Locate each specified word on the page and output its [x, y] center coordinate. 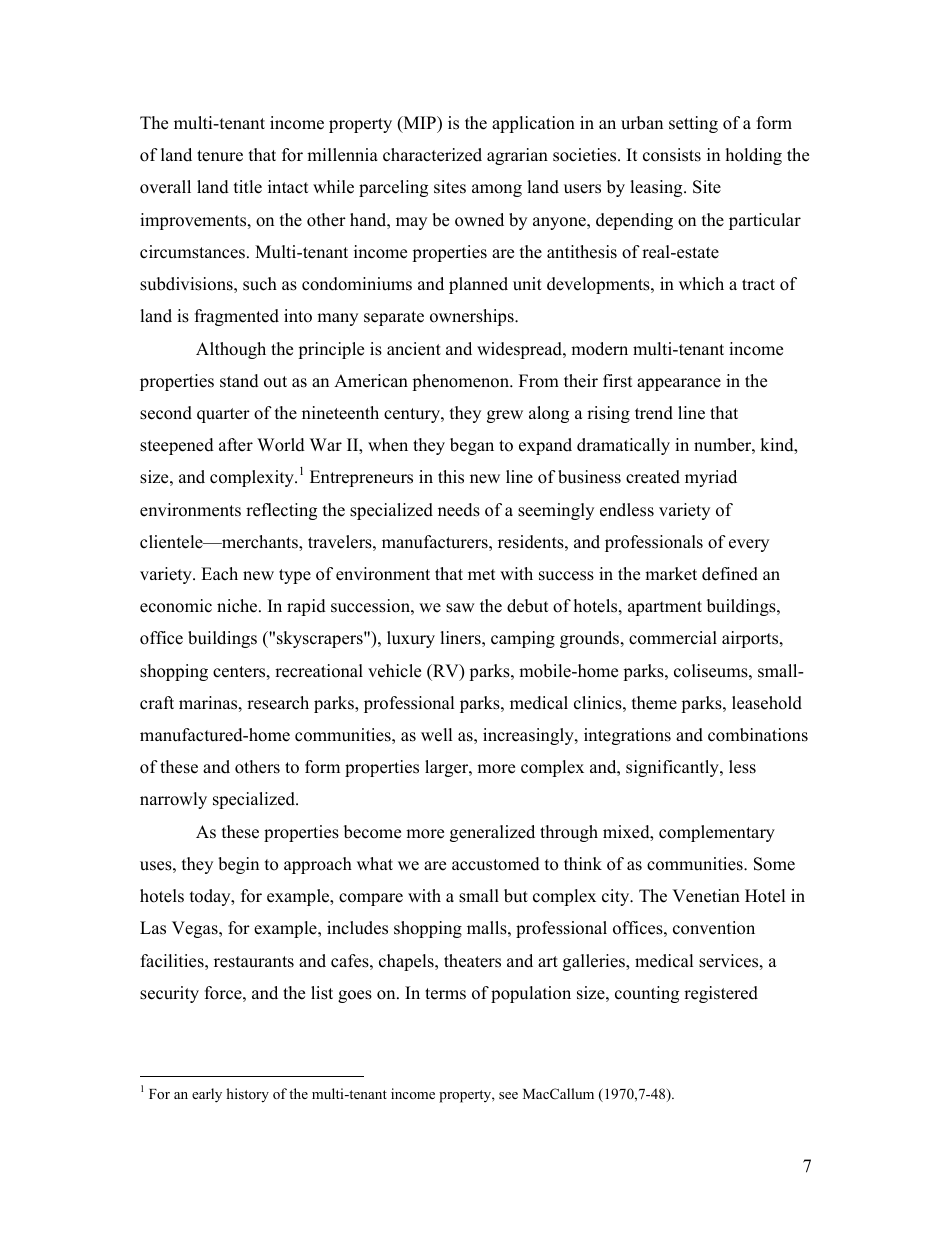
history [247, 1095]
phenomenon [462, 382]
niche [238, 606]
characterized [432, 155]
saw [460, 608]
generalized [492, 833]
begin [238, 865]
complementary [717, 833]
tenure [220, 156]
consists [672, 155]
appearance [679, 384]
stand [239, 381]
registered [721, 994]
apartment [665, 608]
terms [445, 994]
